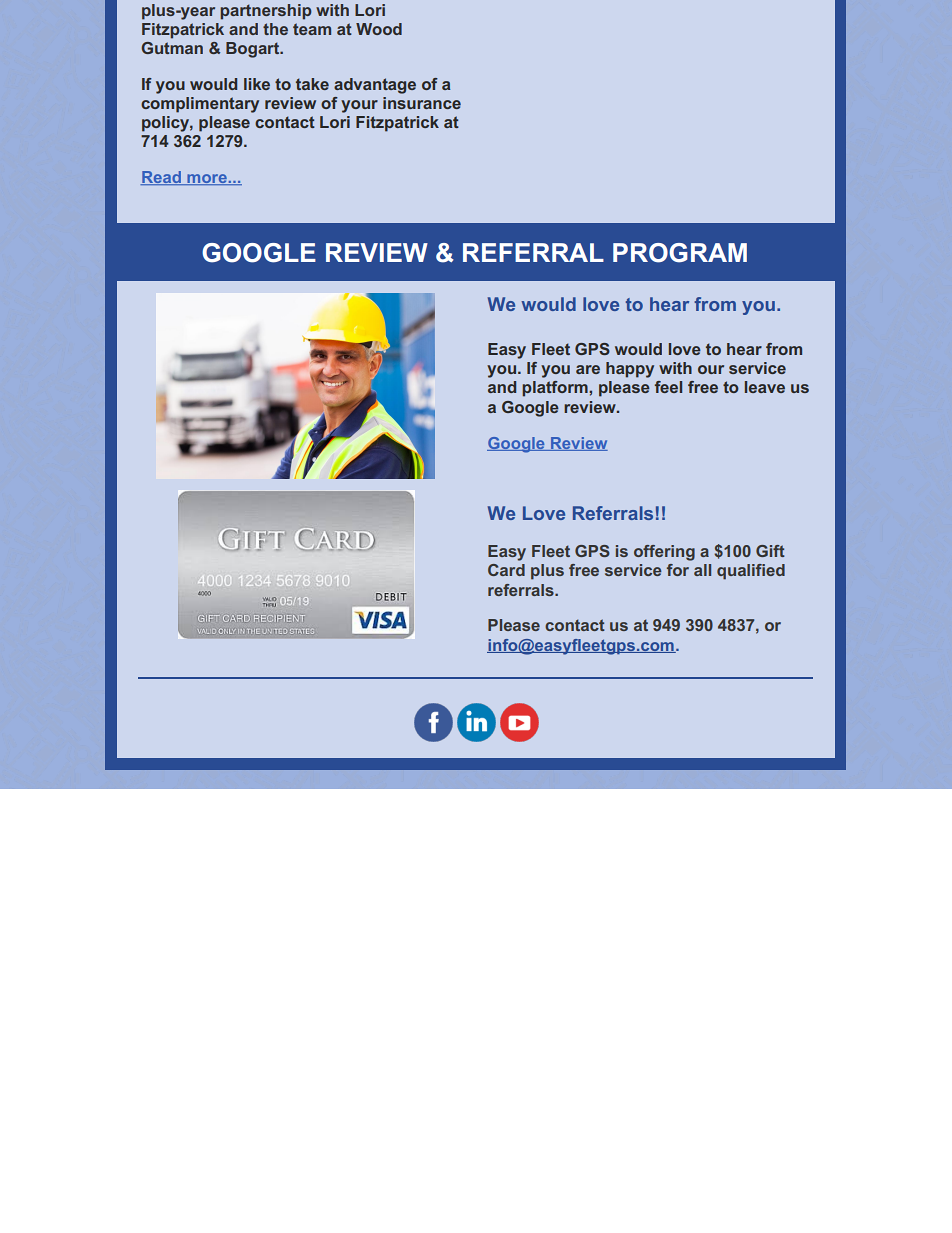 The height and width of the document is (1233, 952). I want to click on more, so click(207, 179).
